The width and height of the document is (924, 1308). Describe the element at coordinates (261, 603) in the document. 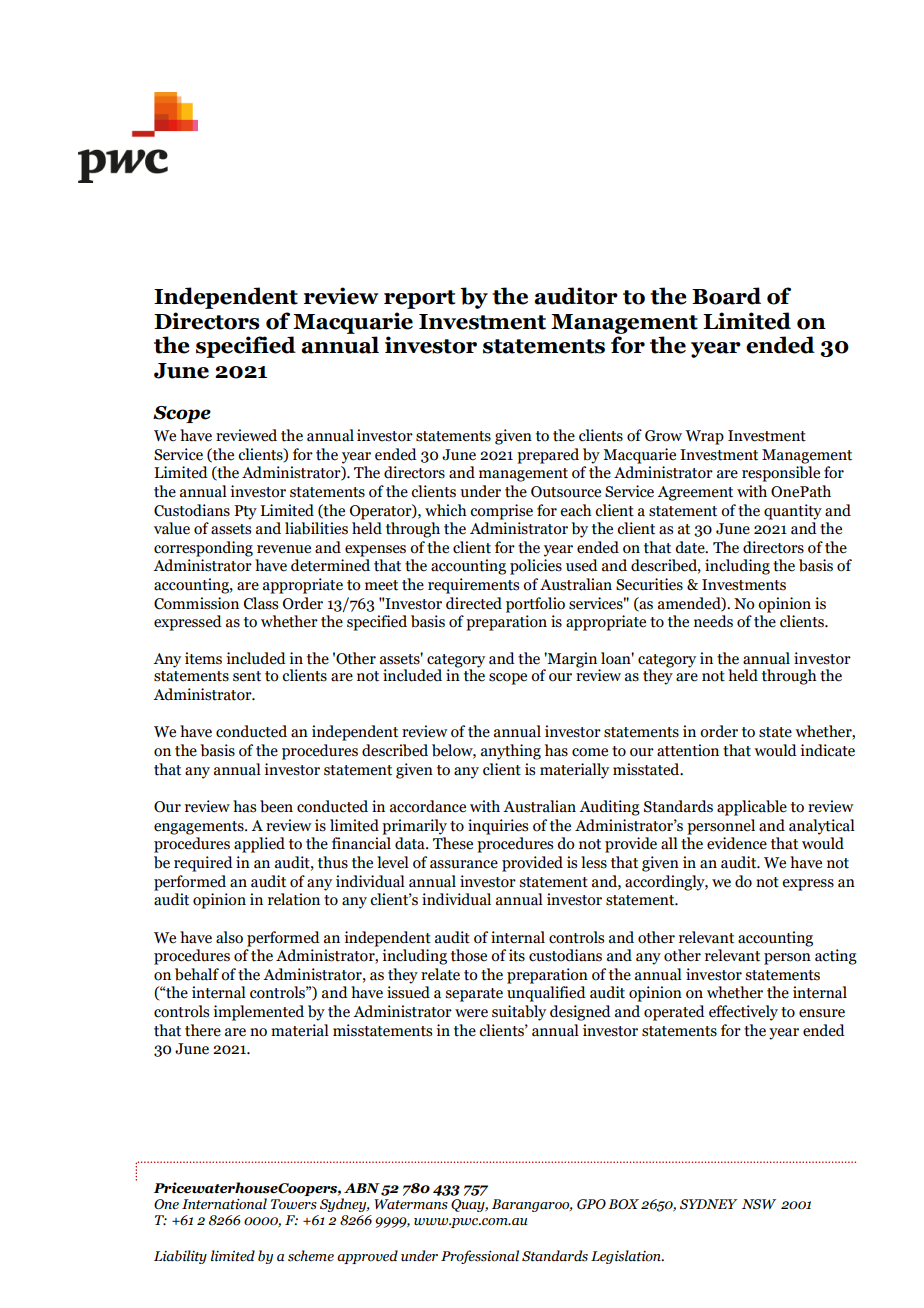

I see `Class` at that location.
